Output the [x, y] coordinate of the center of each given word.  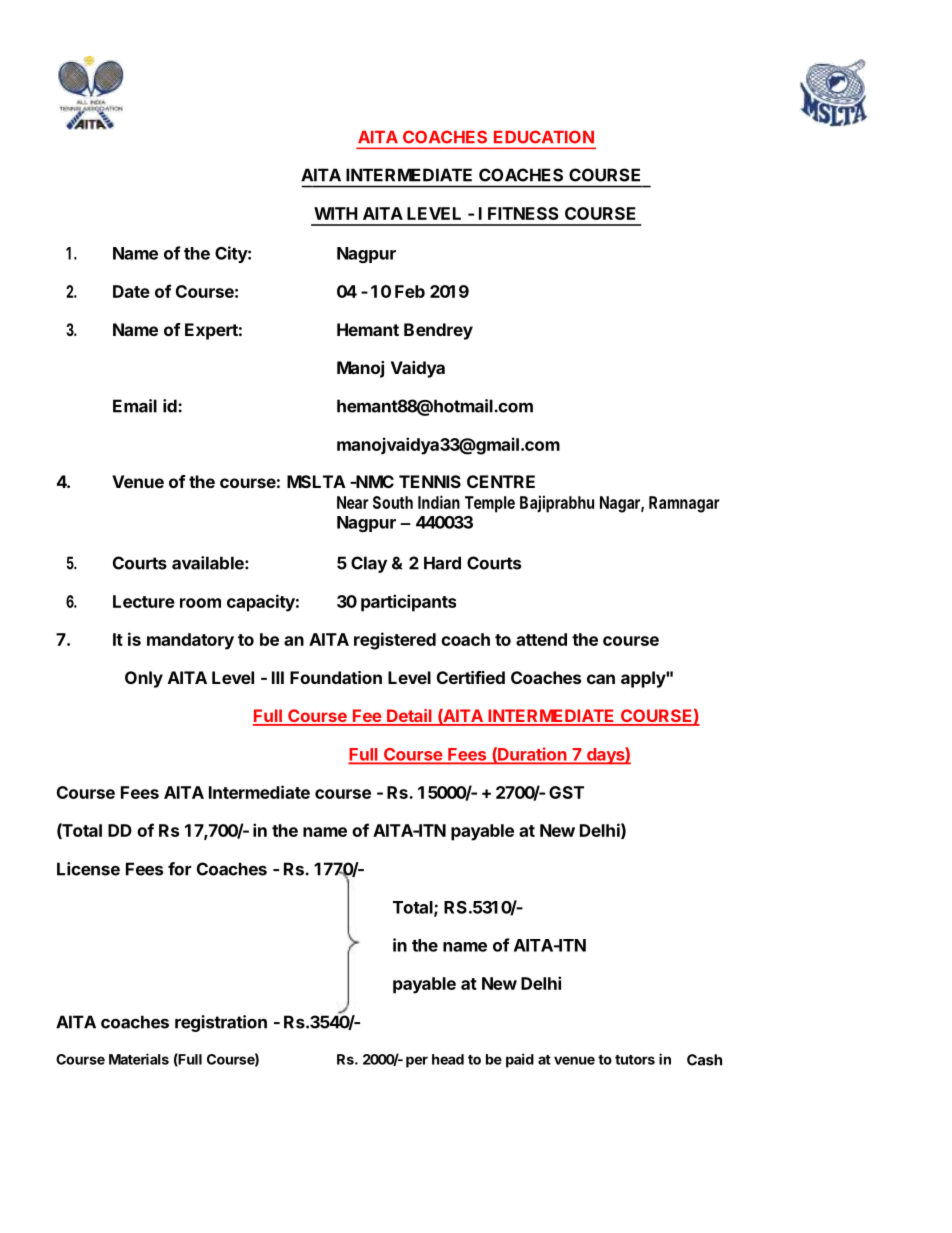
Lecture [144, 601]
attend [541, 639]
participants [408, 603]
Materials [139, 1059]
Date [131, 291]
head [448, 1059]
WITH [336, 213]
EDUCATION [544, 137]
